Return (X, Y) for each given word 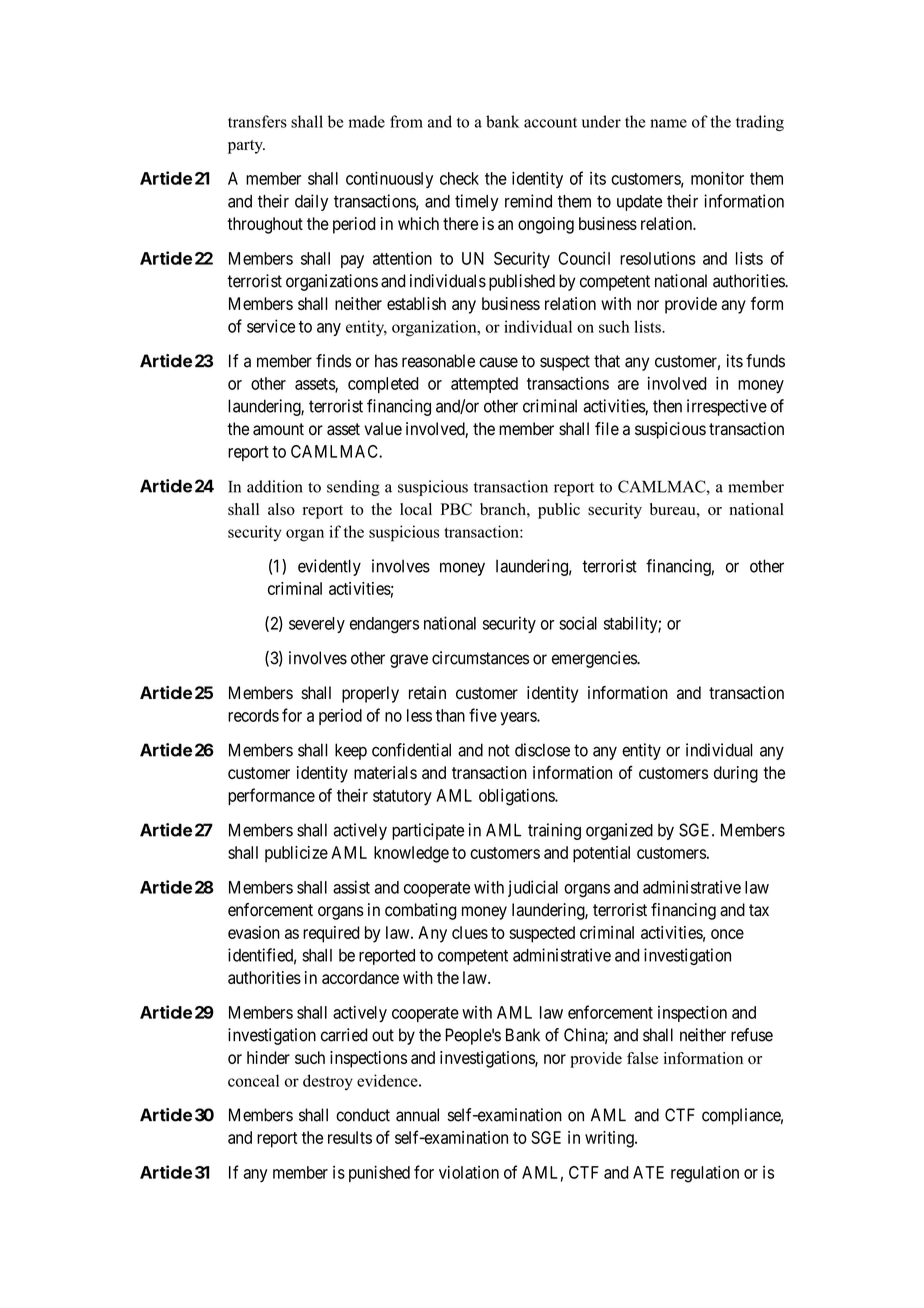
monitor (717, 178)
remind (528, 201)
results (350, 1137)
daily (311, 202)
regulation (705, 1174)
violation (469, 1172)
